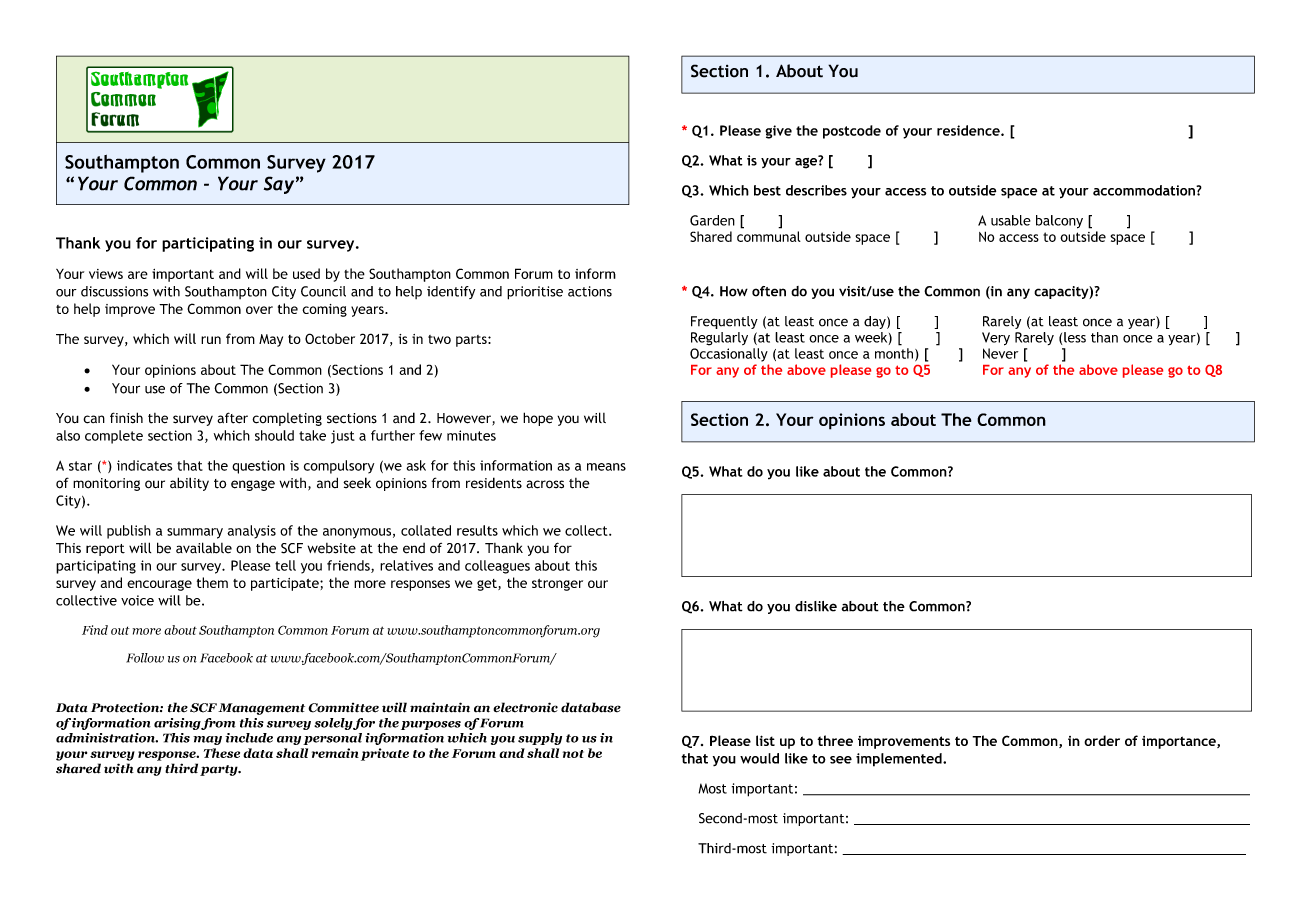 The width and height of the document is (1308, 924). What do you see at coordinates (573, 754) in the document?
I see `not` at bounding box center [573, 754].
